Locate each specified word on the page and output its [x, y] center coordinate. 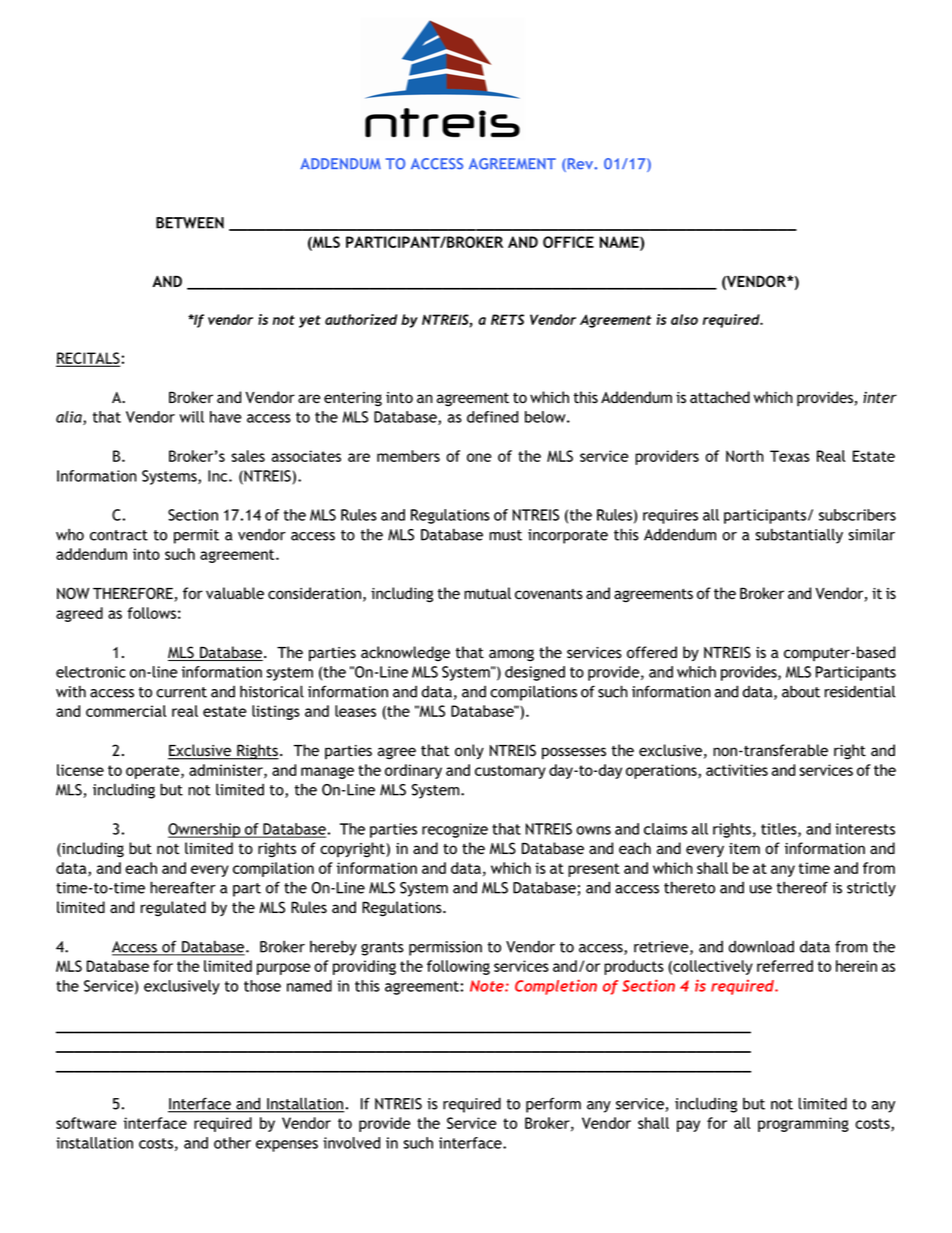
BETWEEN [190, 223]
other [232, 1143]
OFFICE [568, 242]
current [181, 692]
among [511, 655]
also [684, 319]
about [801, 691]
